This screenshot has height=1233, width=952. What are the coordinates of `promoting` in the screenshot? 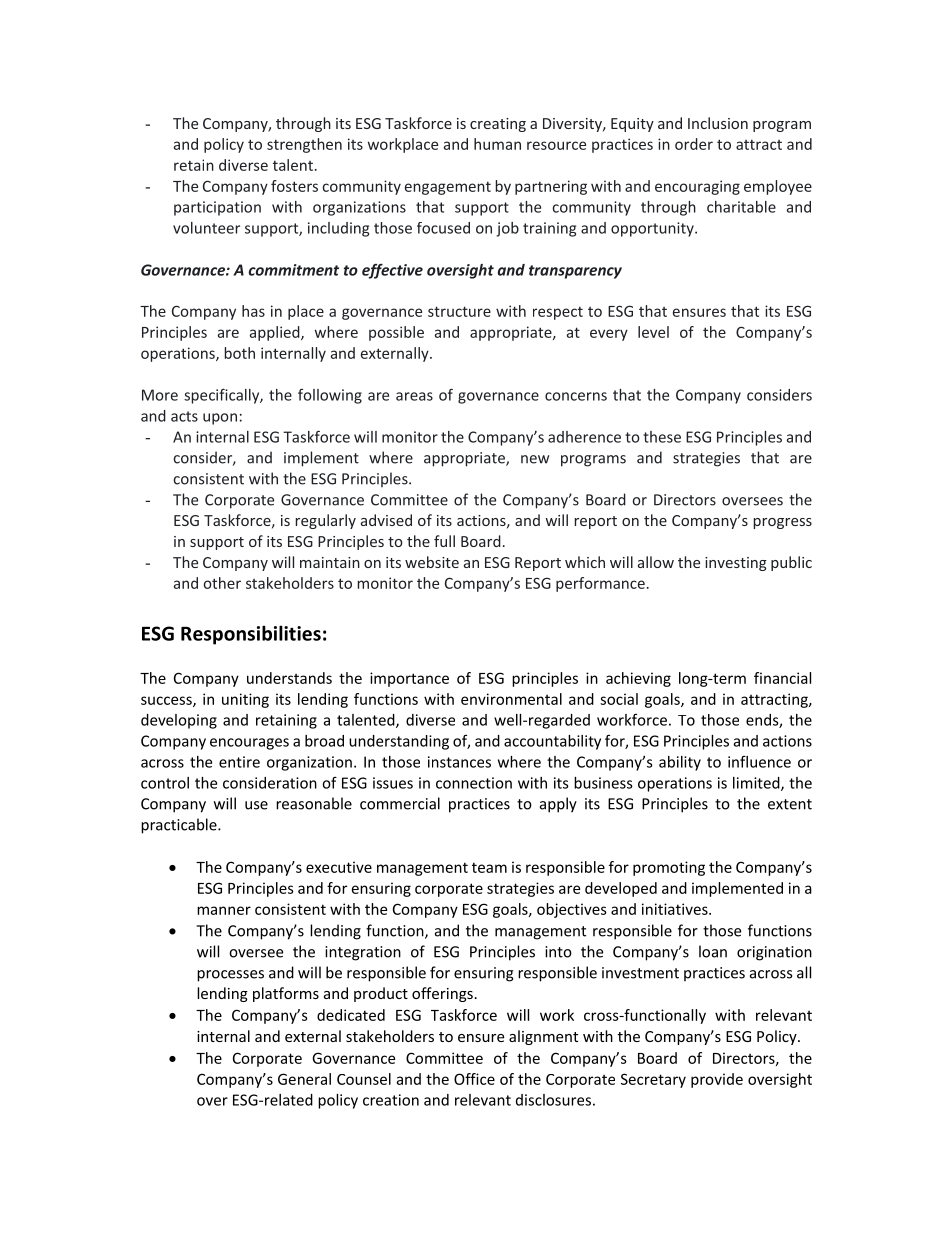 It's located at (669, 868).
